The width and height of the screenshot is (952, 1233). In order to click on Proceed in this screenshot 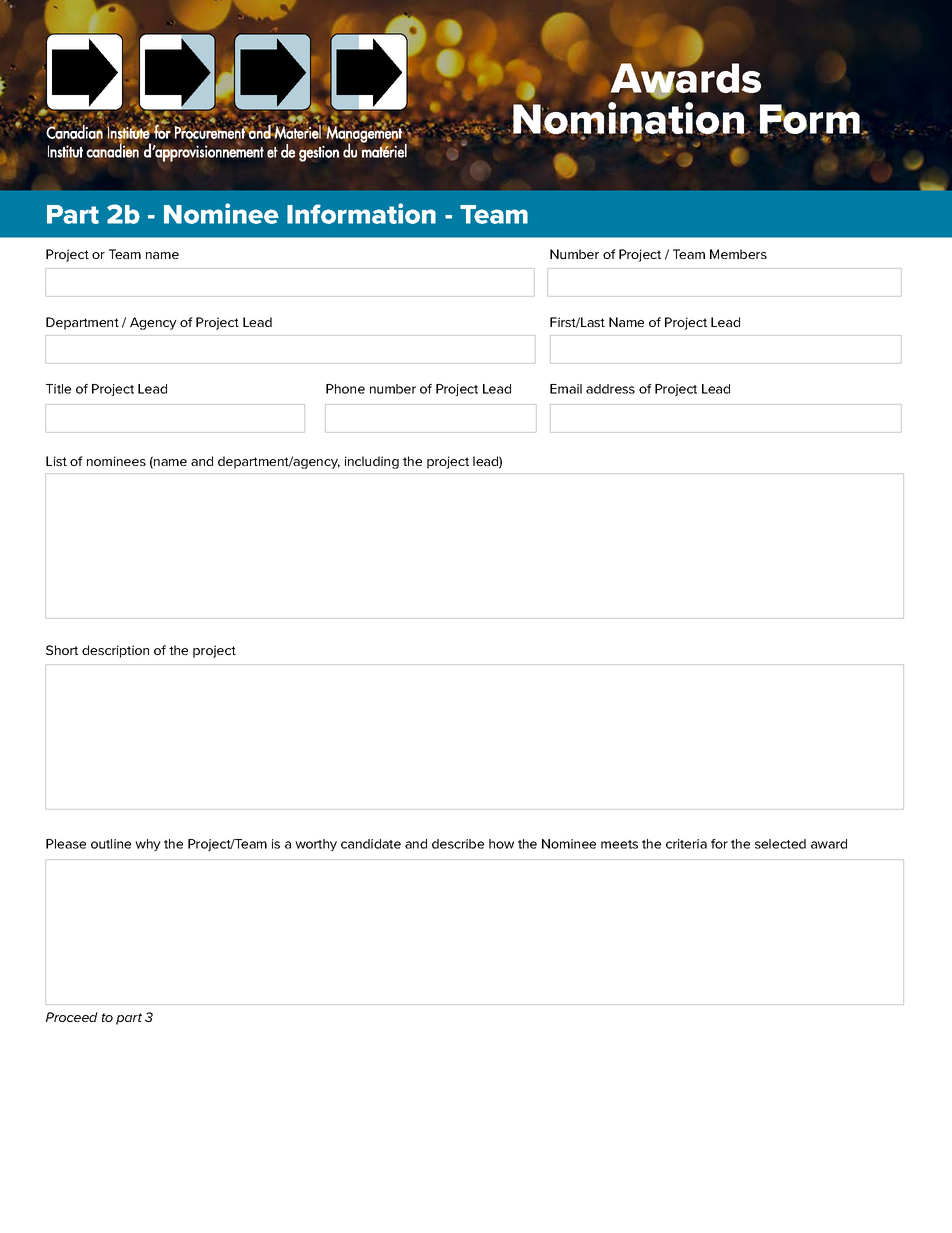, I will do `click(72, 1017)`.
